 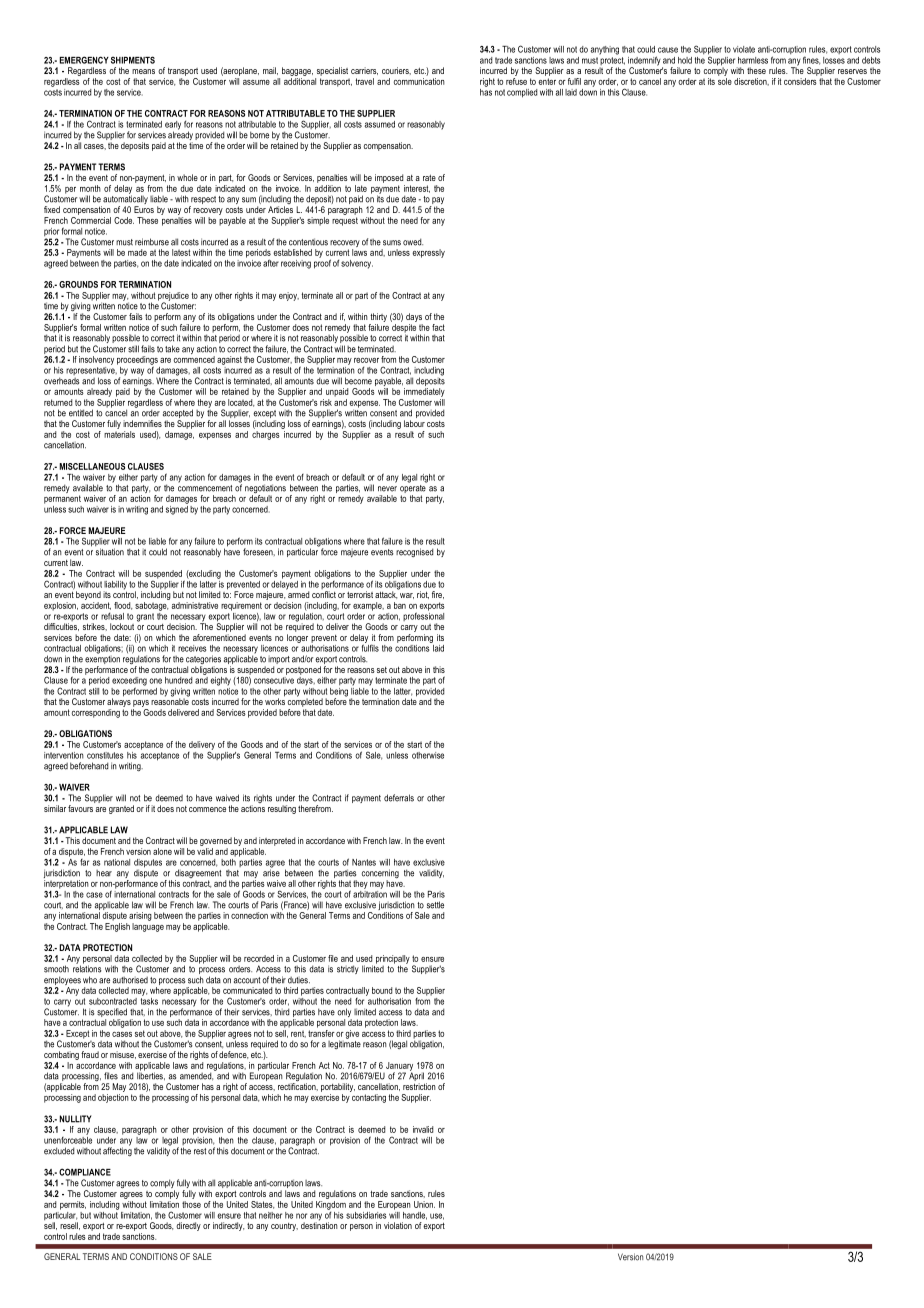 I want to click on handle, so click(x=415, y=1216).
